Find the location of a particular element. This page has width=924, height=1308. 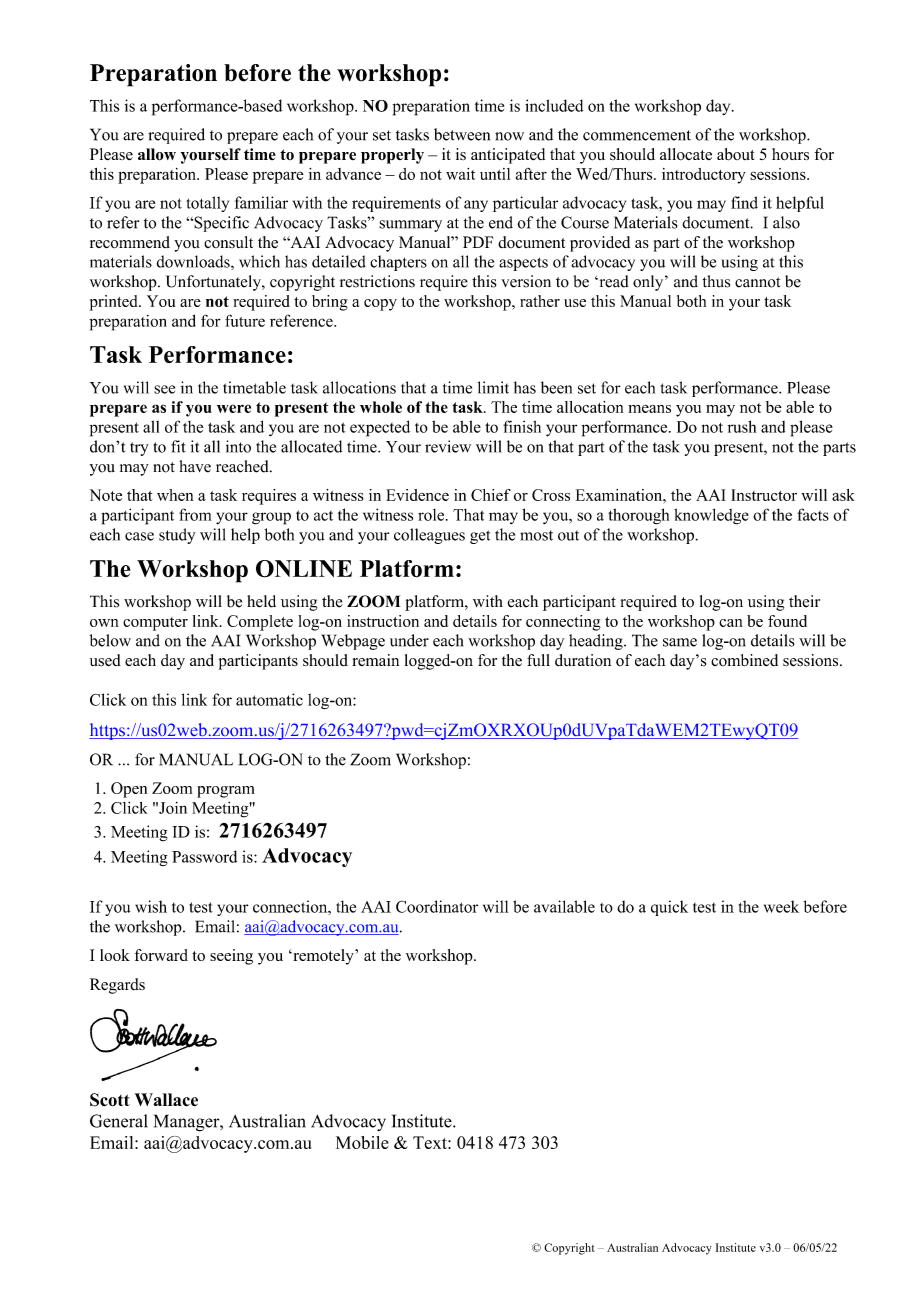

rush is located at coordinates (742, 426).
